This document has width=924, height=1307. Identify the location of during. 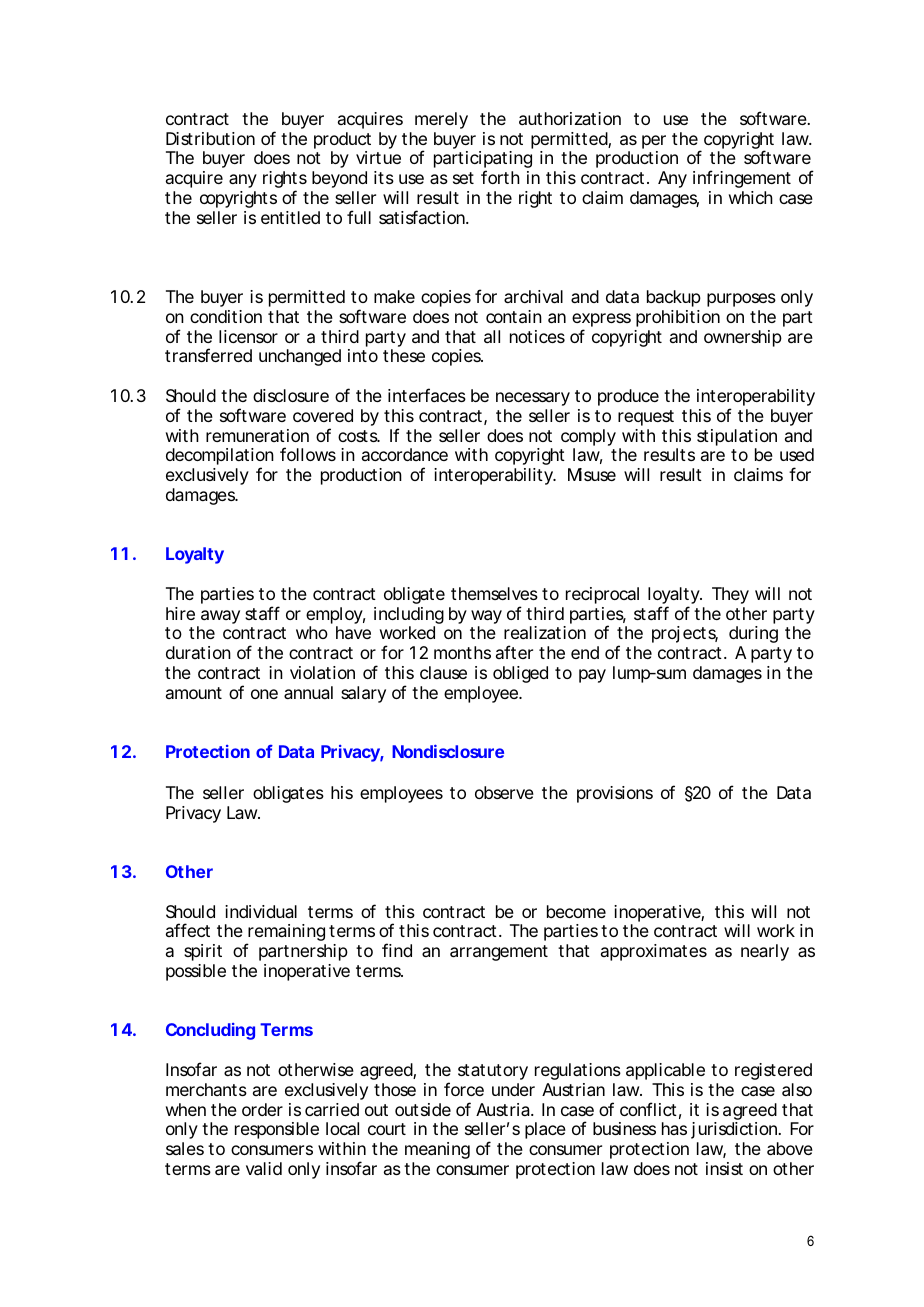
(753, 634).
